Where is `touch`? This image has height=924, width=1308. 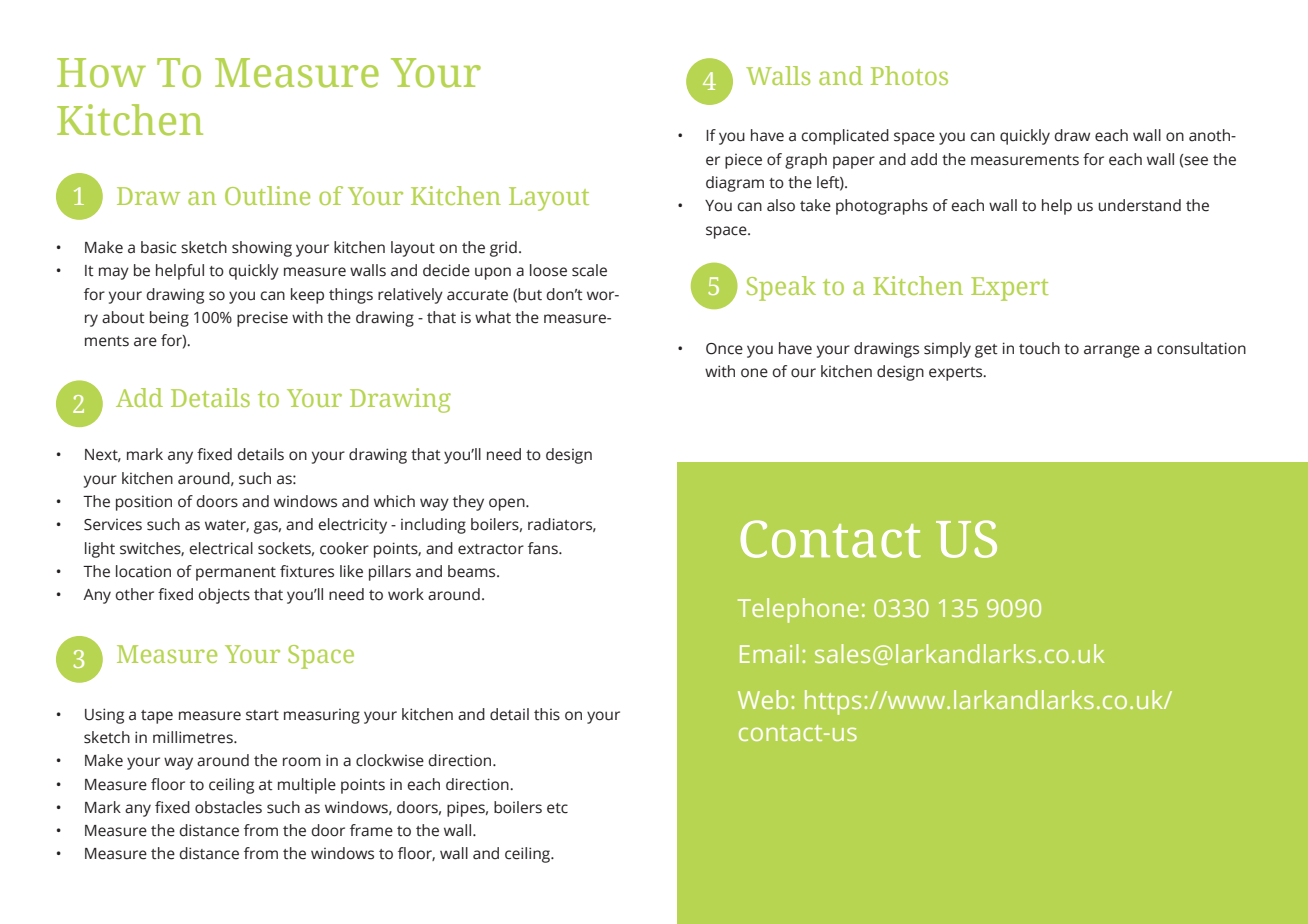
touch is located at coordinates (1039, 348).
